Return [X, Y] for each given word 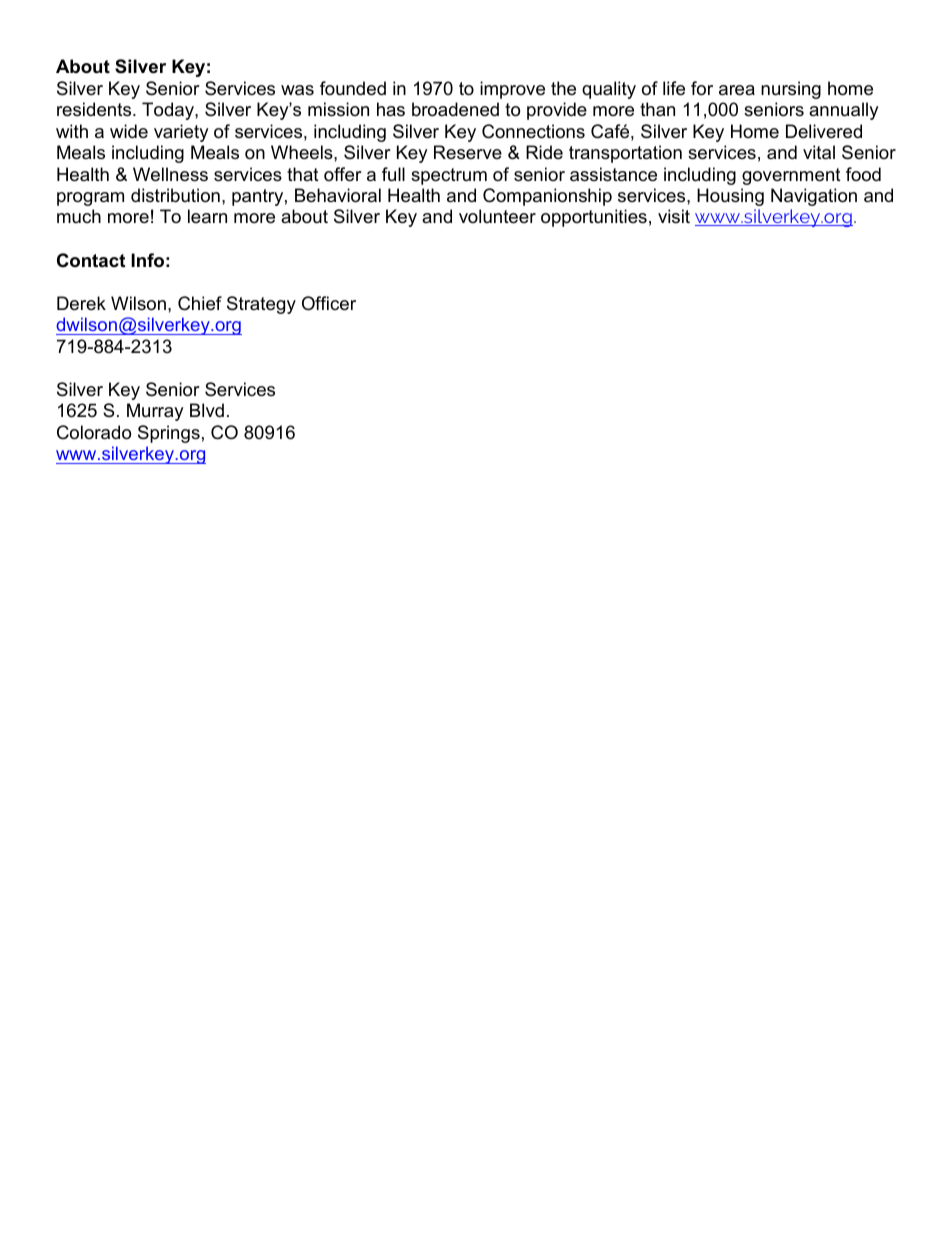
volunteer [497, 216]
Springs [169, 434]
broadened [455, 109]
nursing [791, 90]
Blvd [207, 410]
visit [674, 216]
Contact [91, 260]
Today [169, 111]
